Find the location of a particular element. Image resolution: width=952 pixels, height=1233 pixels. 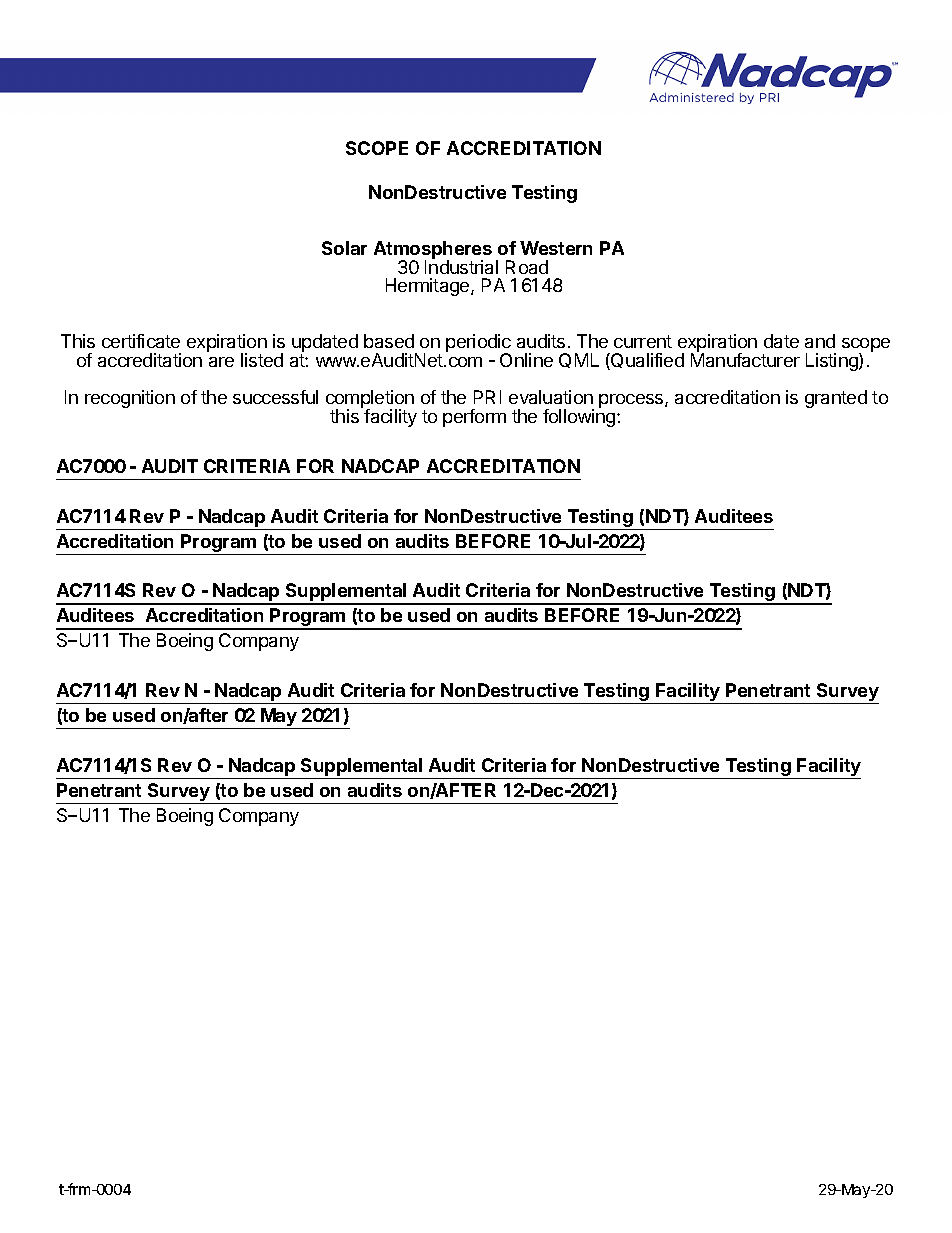

Solar is located at coordinates (344, 248).
